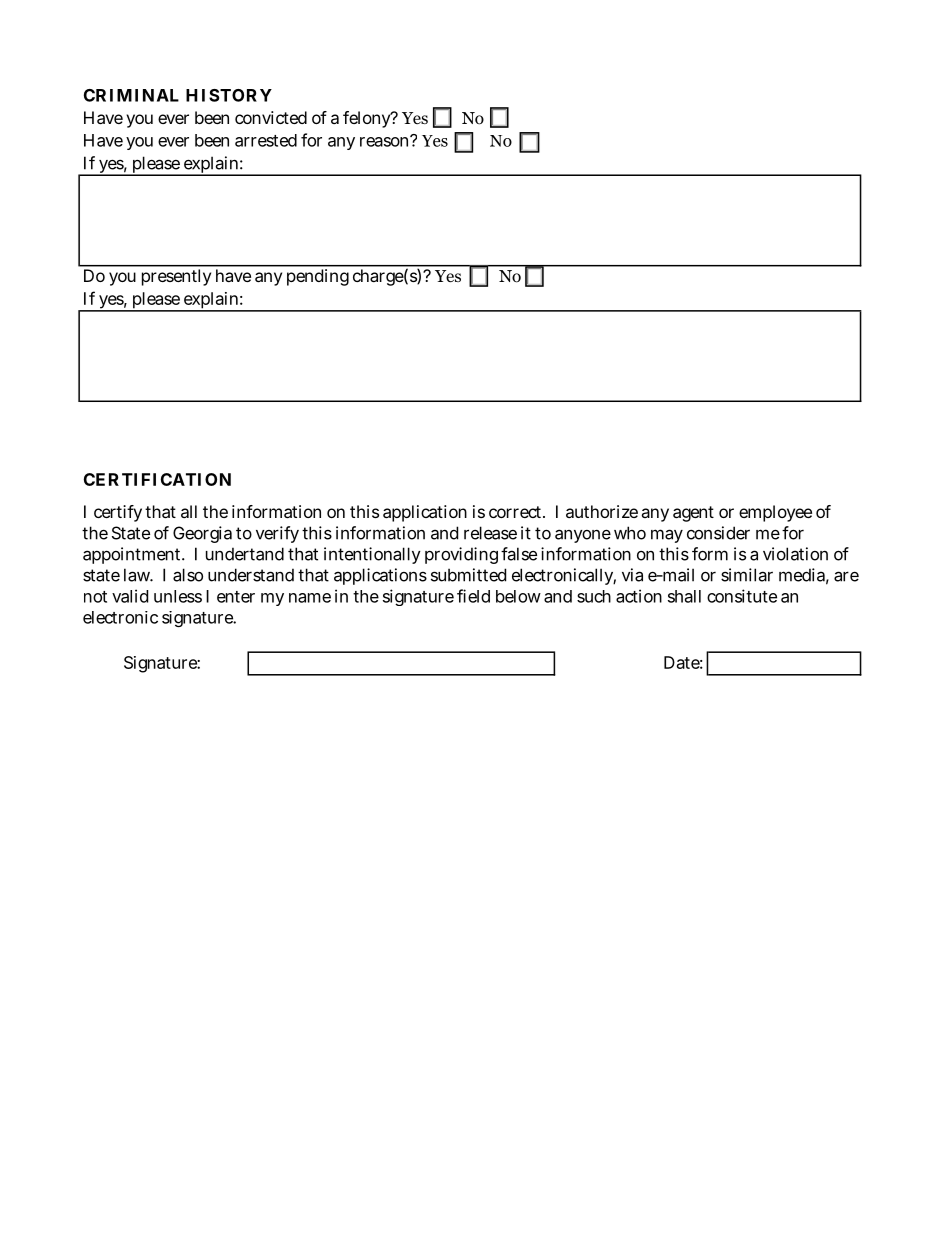 The height and width of the image is (1233, 952). I want to click on CERTIFICATION, so click(157, 479).
